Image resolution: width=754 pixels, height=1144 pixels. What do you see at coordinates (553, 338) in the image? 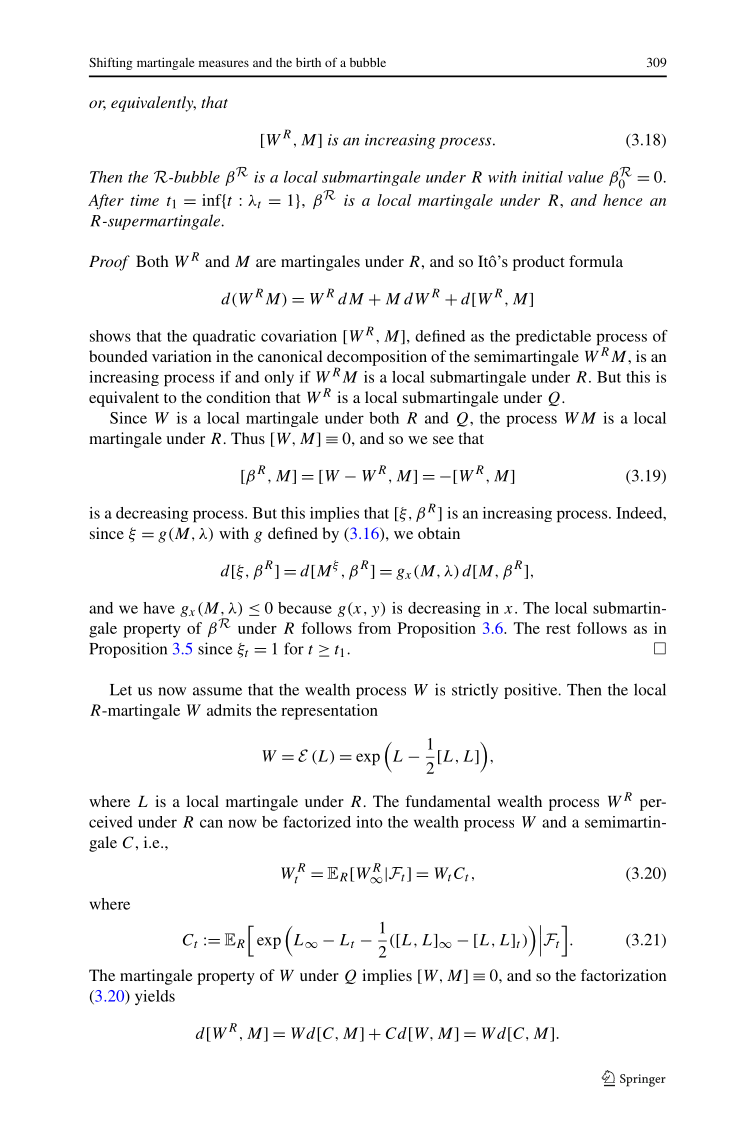
I see `predictable` at bounding box center [553, 338].
